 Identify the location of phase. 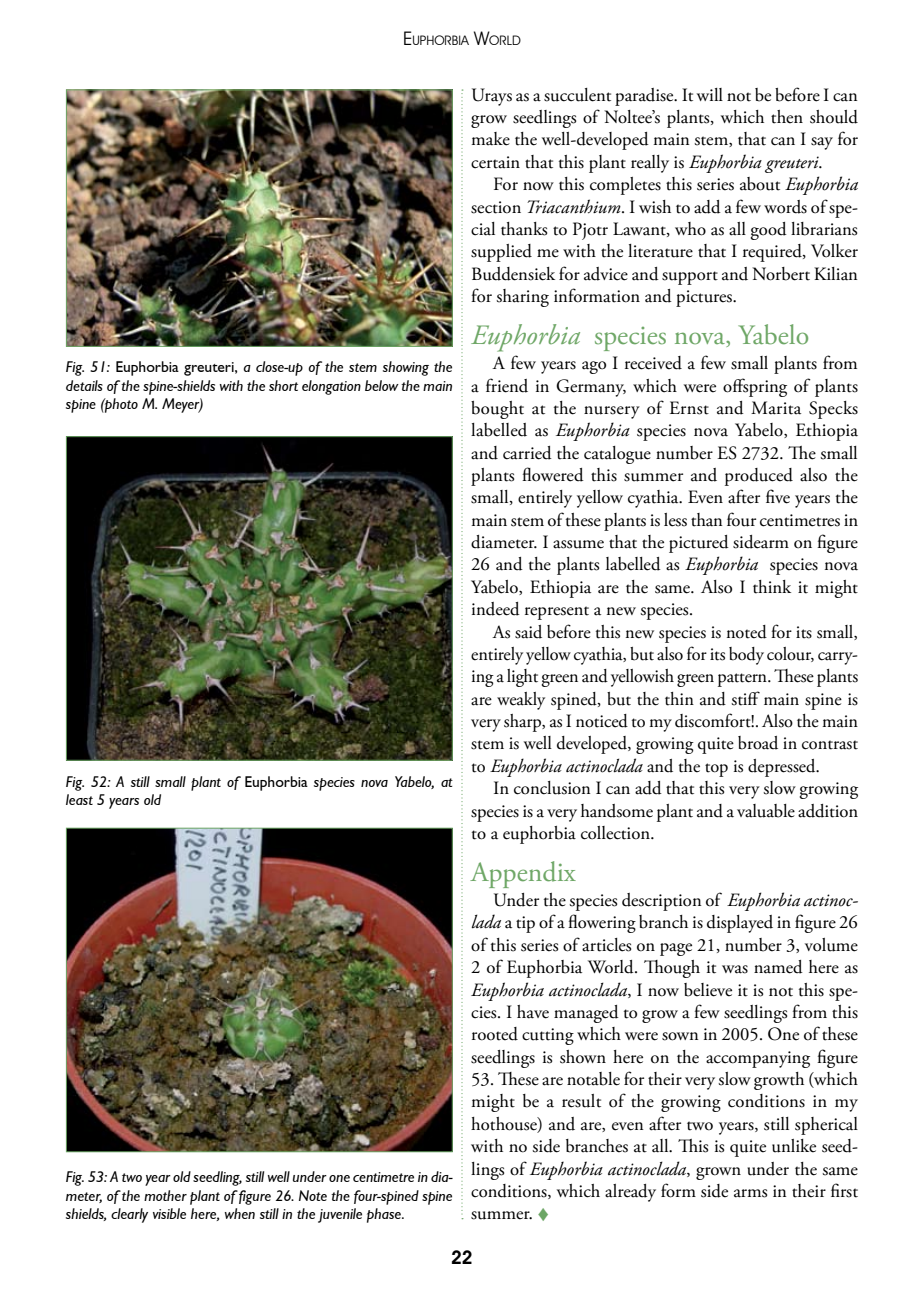
(385, 1215).
